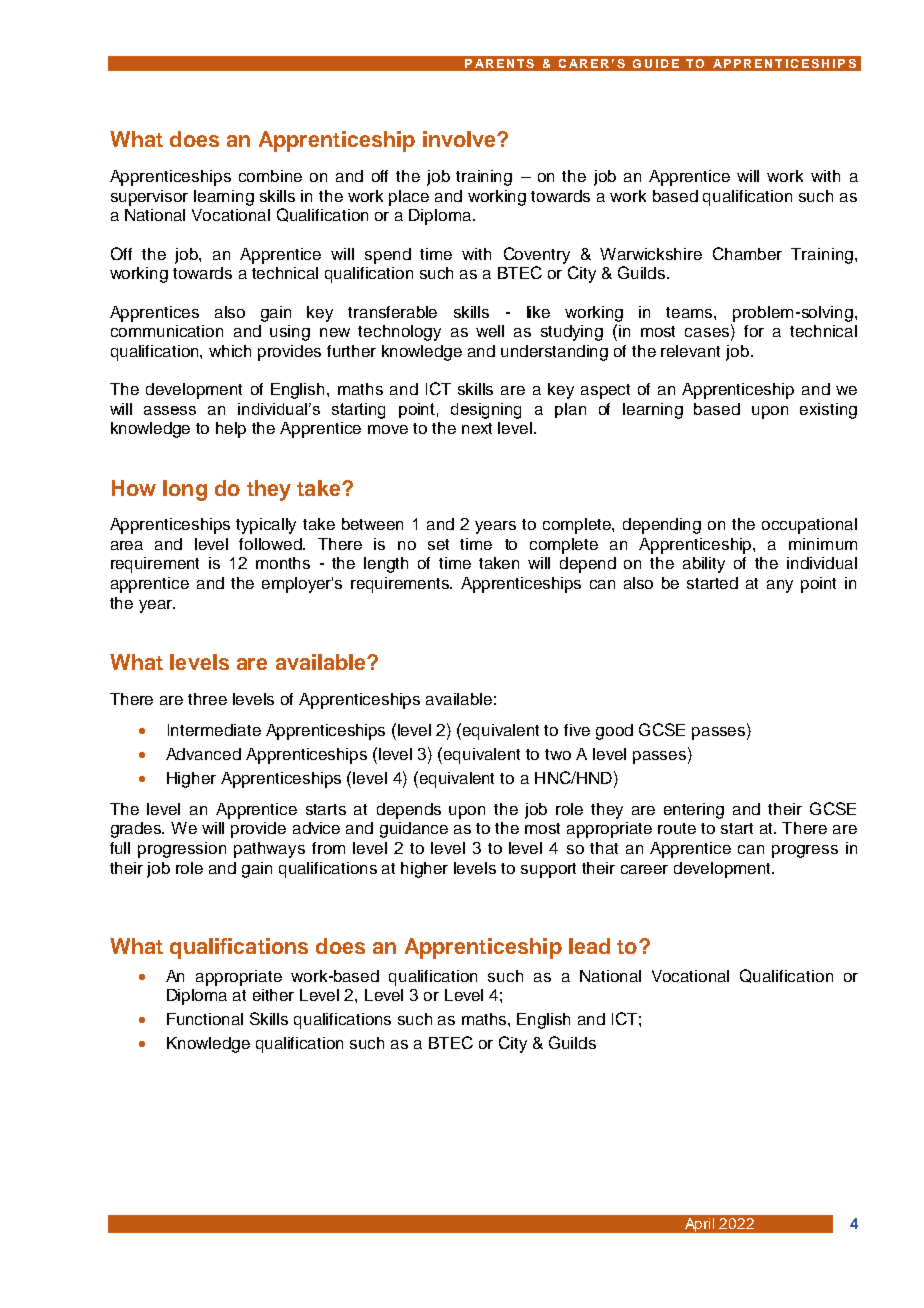 This screenshot has height=1308, width=924. What do you see at coordinates (205, 1019) in the screenshot?
I see `Functional` at bounding box center [205, 1019].
